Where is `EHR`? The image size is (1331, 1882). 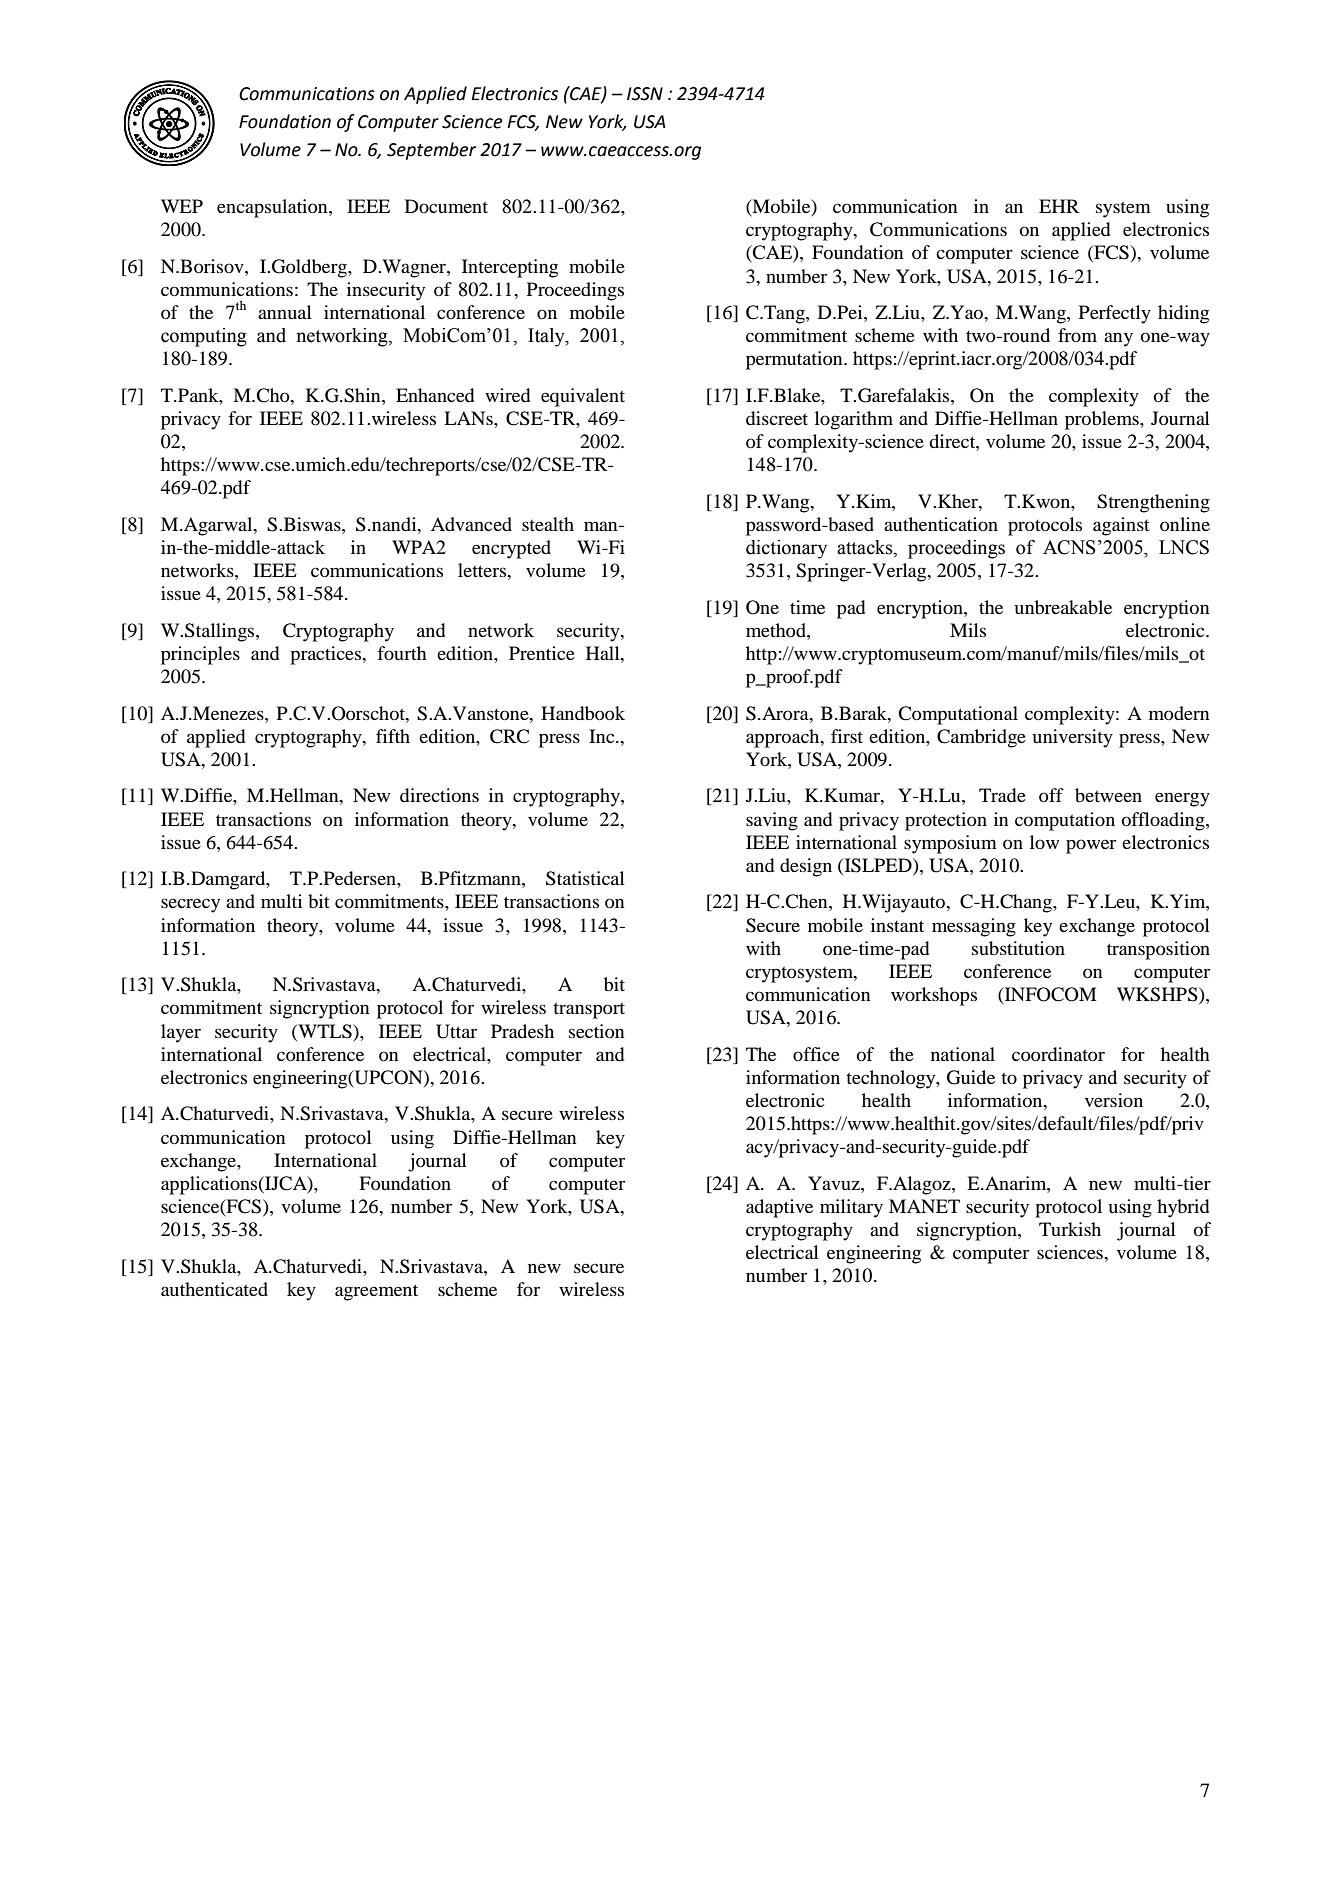
EHR is located at coordinates (1059, 206).
